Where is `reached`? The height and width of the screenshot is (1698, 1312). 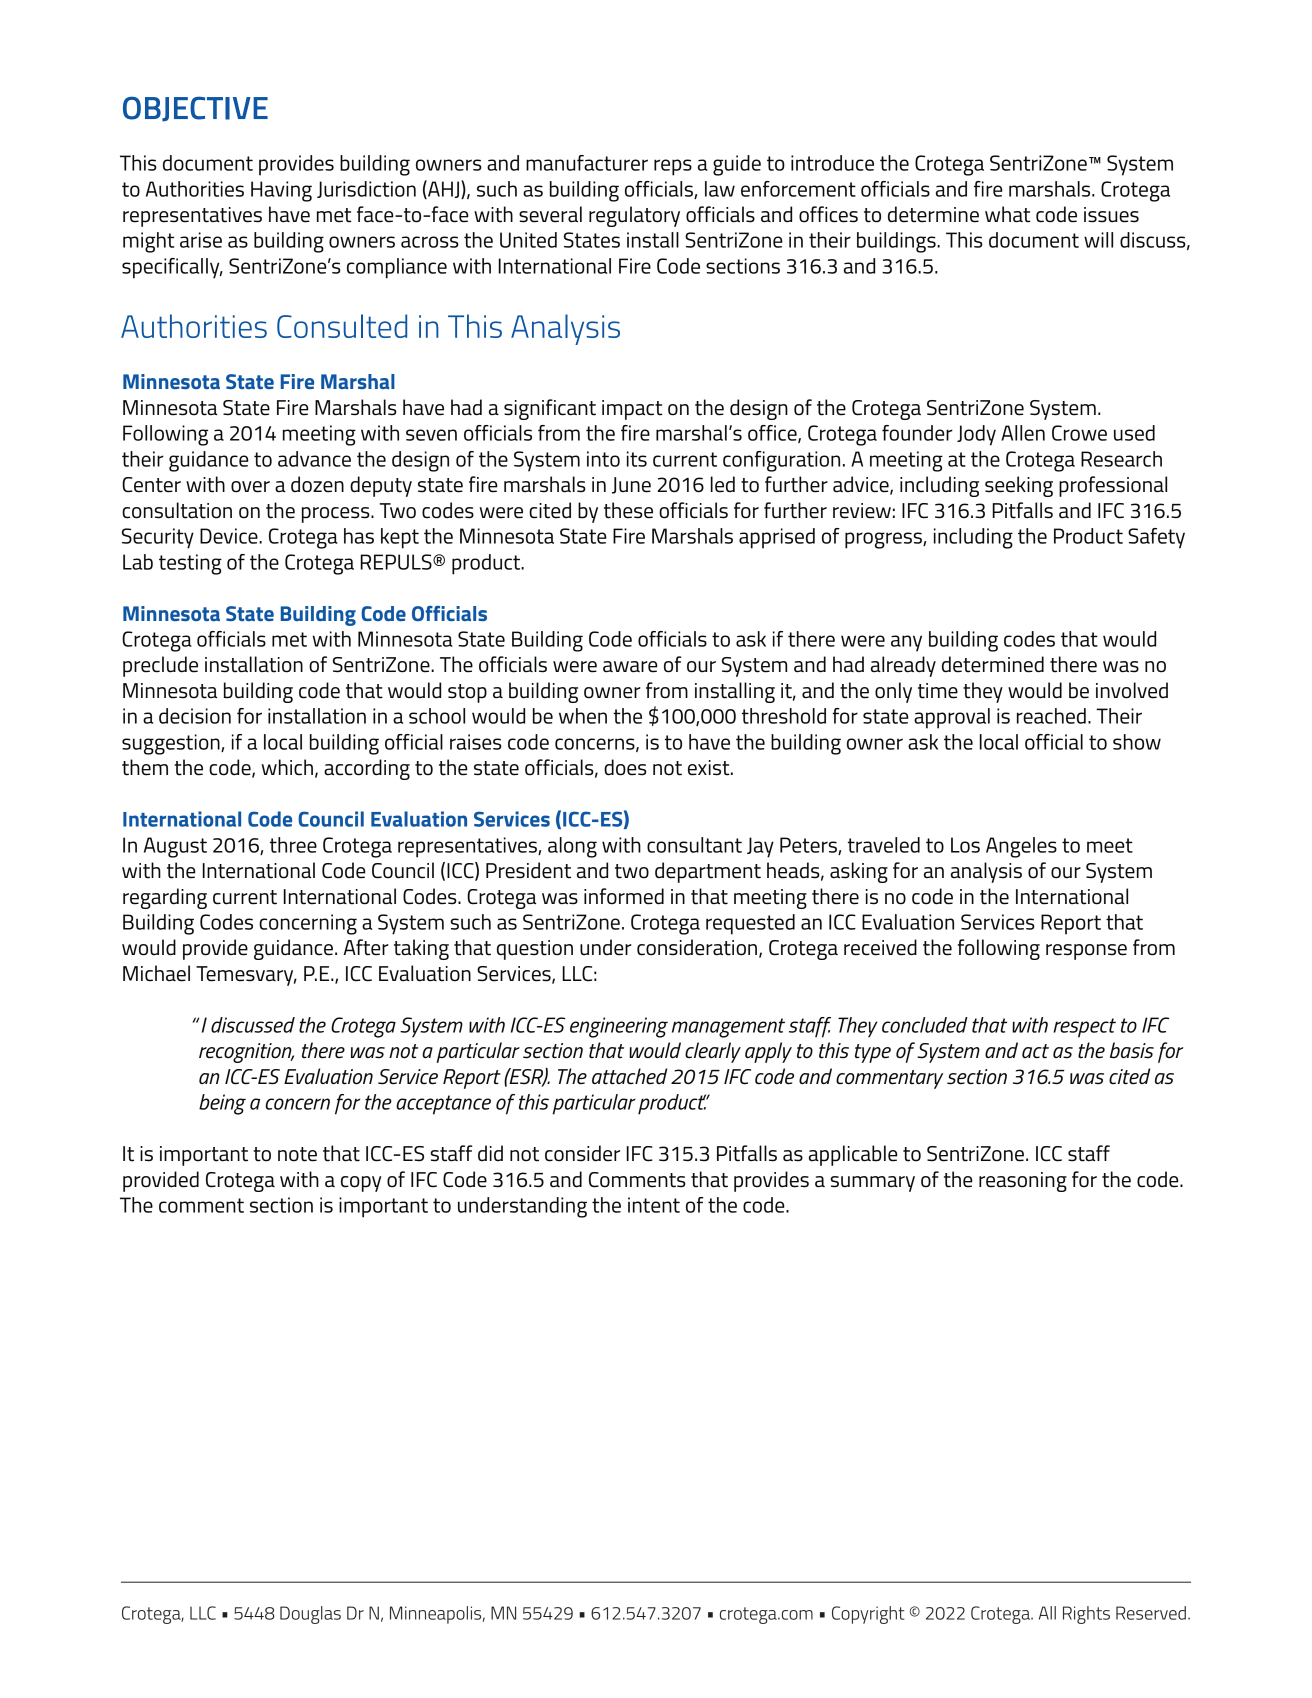
reached is located at coordinates (1051, 716).
